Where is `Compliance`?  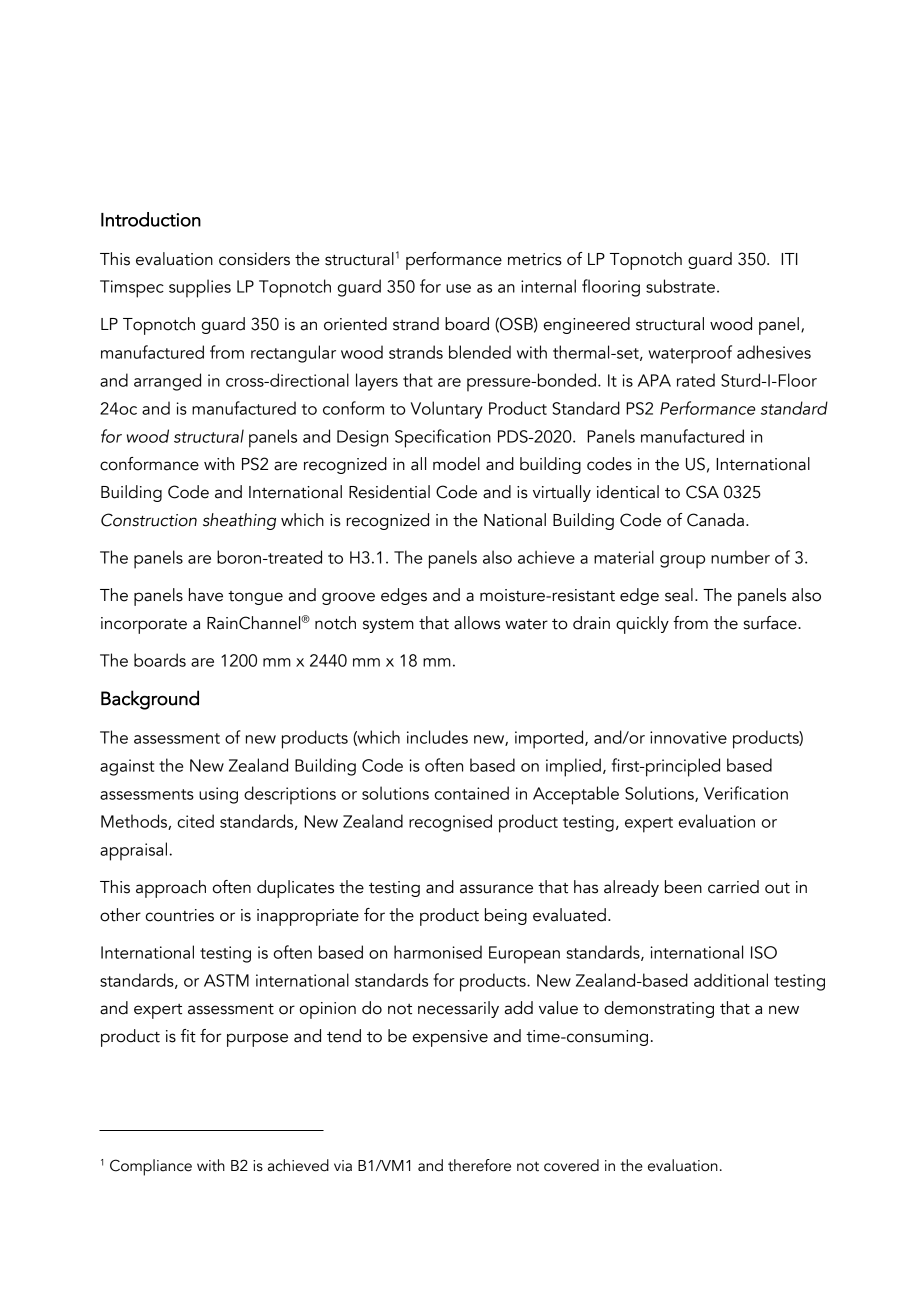
Compliance is located at coordinates (151, 1167).
